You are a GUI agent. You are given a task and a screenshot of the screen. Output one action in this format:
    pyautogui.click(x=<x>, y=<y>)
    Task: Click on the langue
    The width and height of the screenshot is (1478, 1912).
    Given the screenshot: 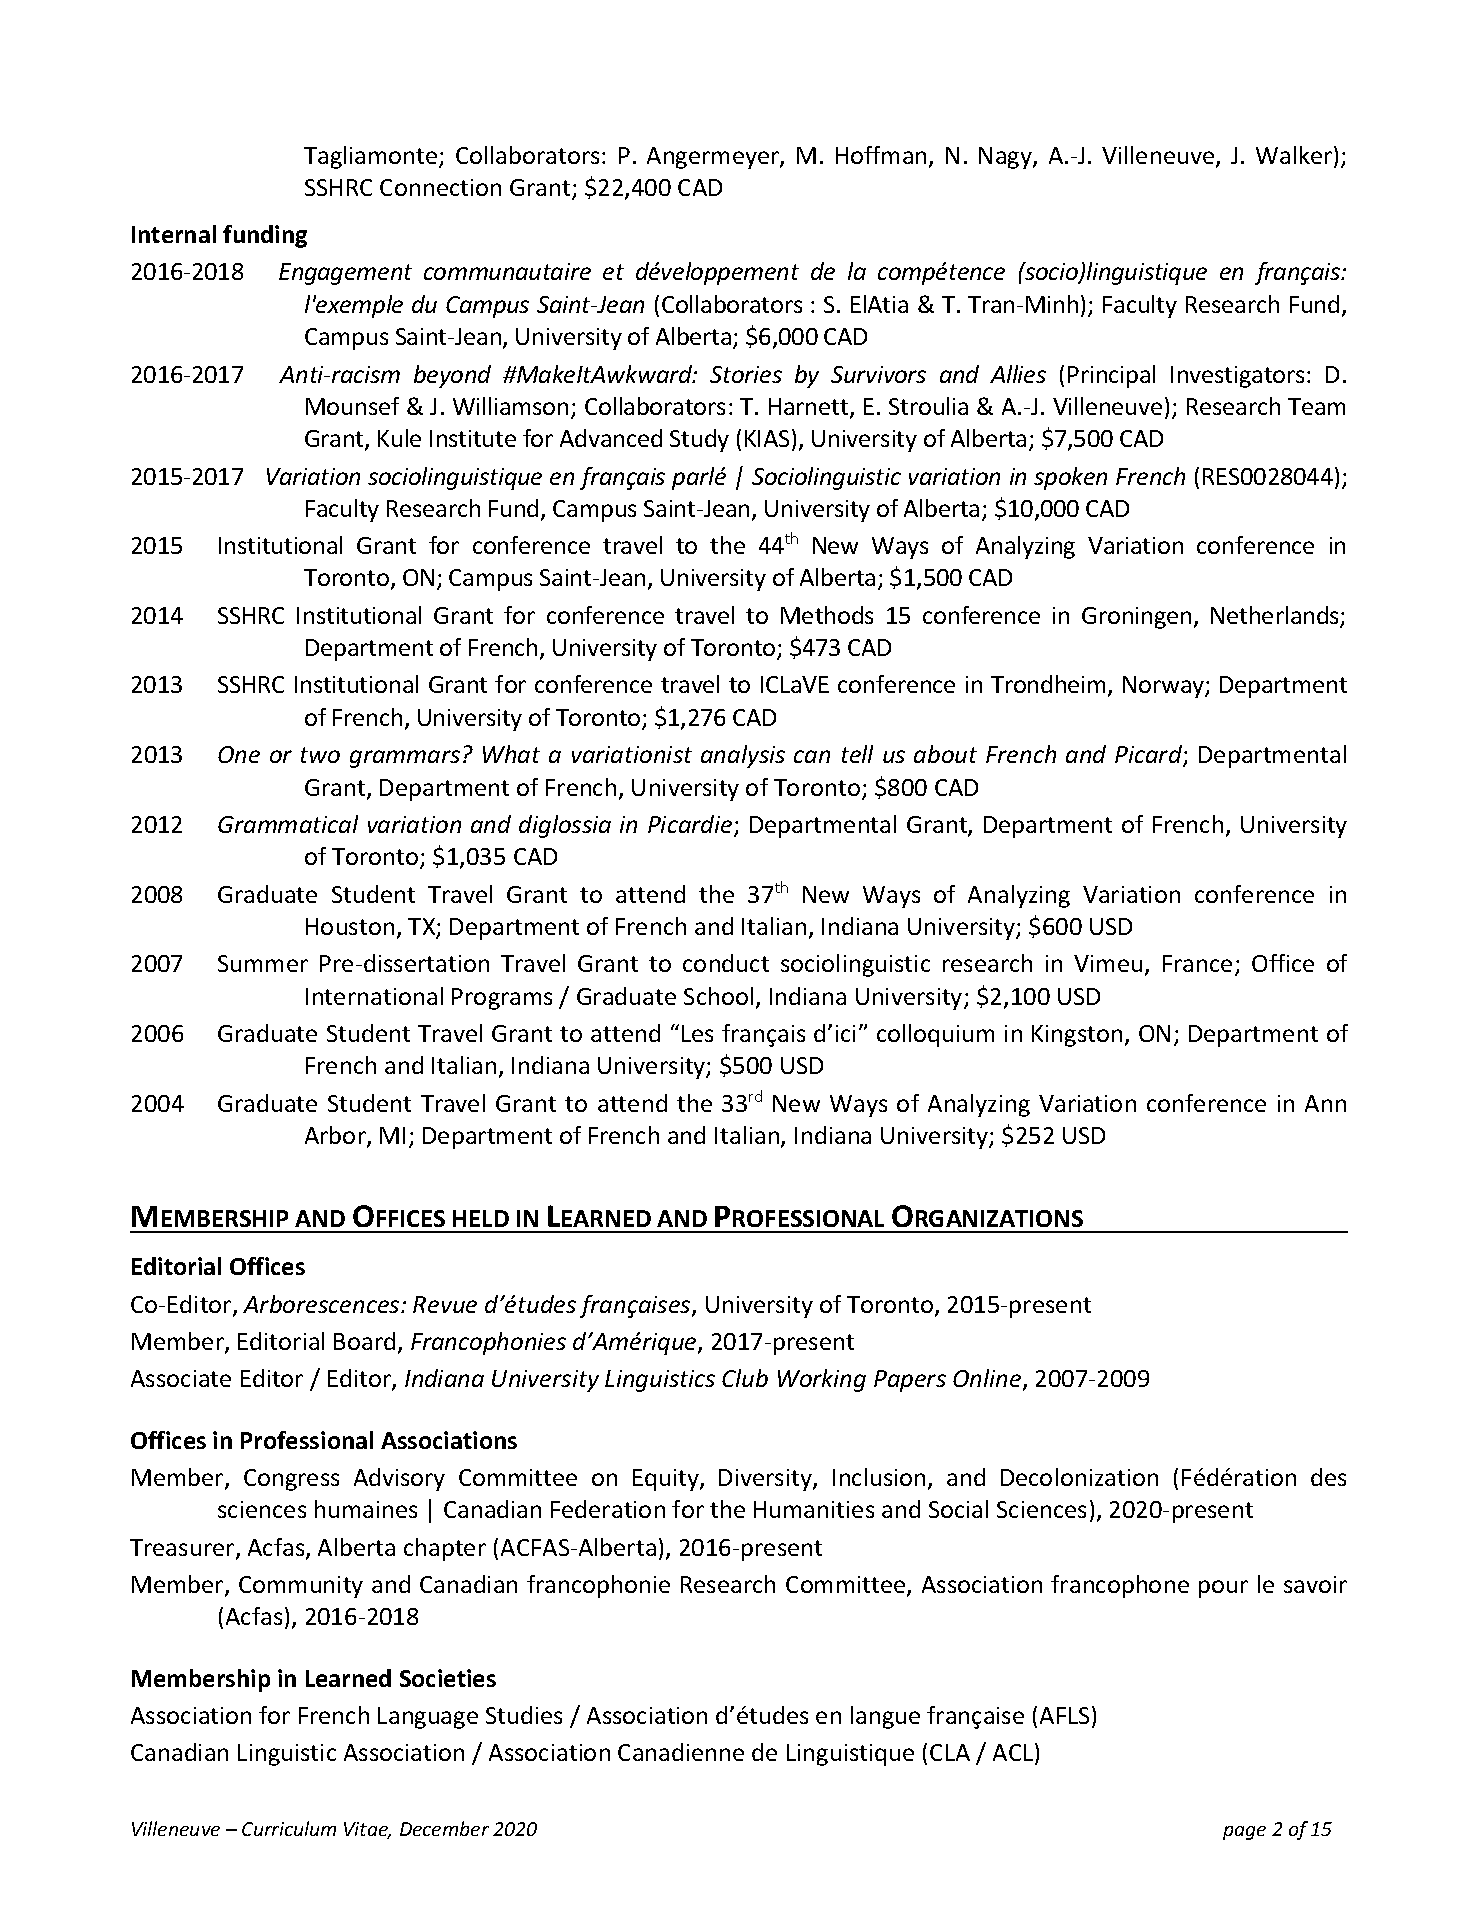 What is the action you would take?
    pyautogui.click(x=885, y=1717)
